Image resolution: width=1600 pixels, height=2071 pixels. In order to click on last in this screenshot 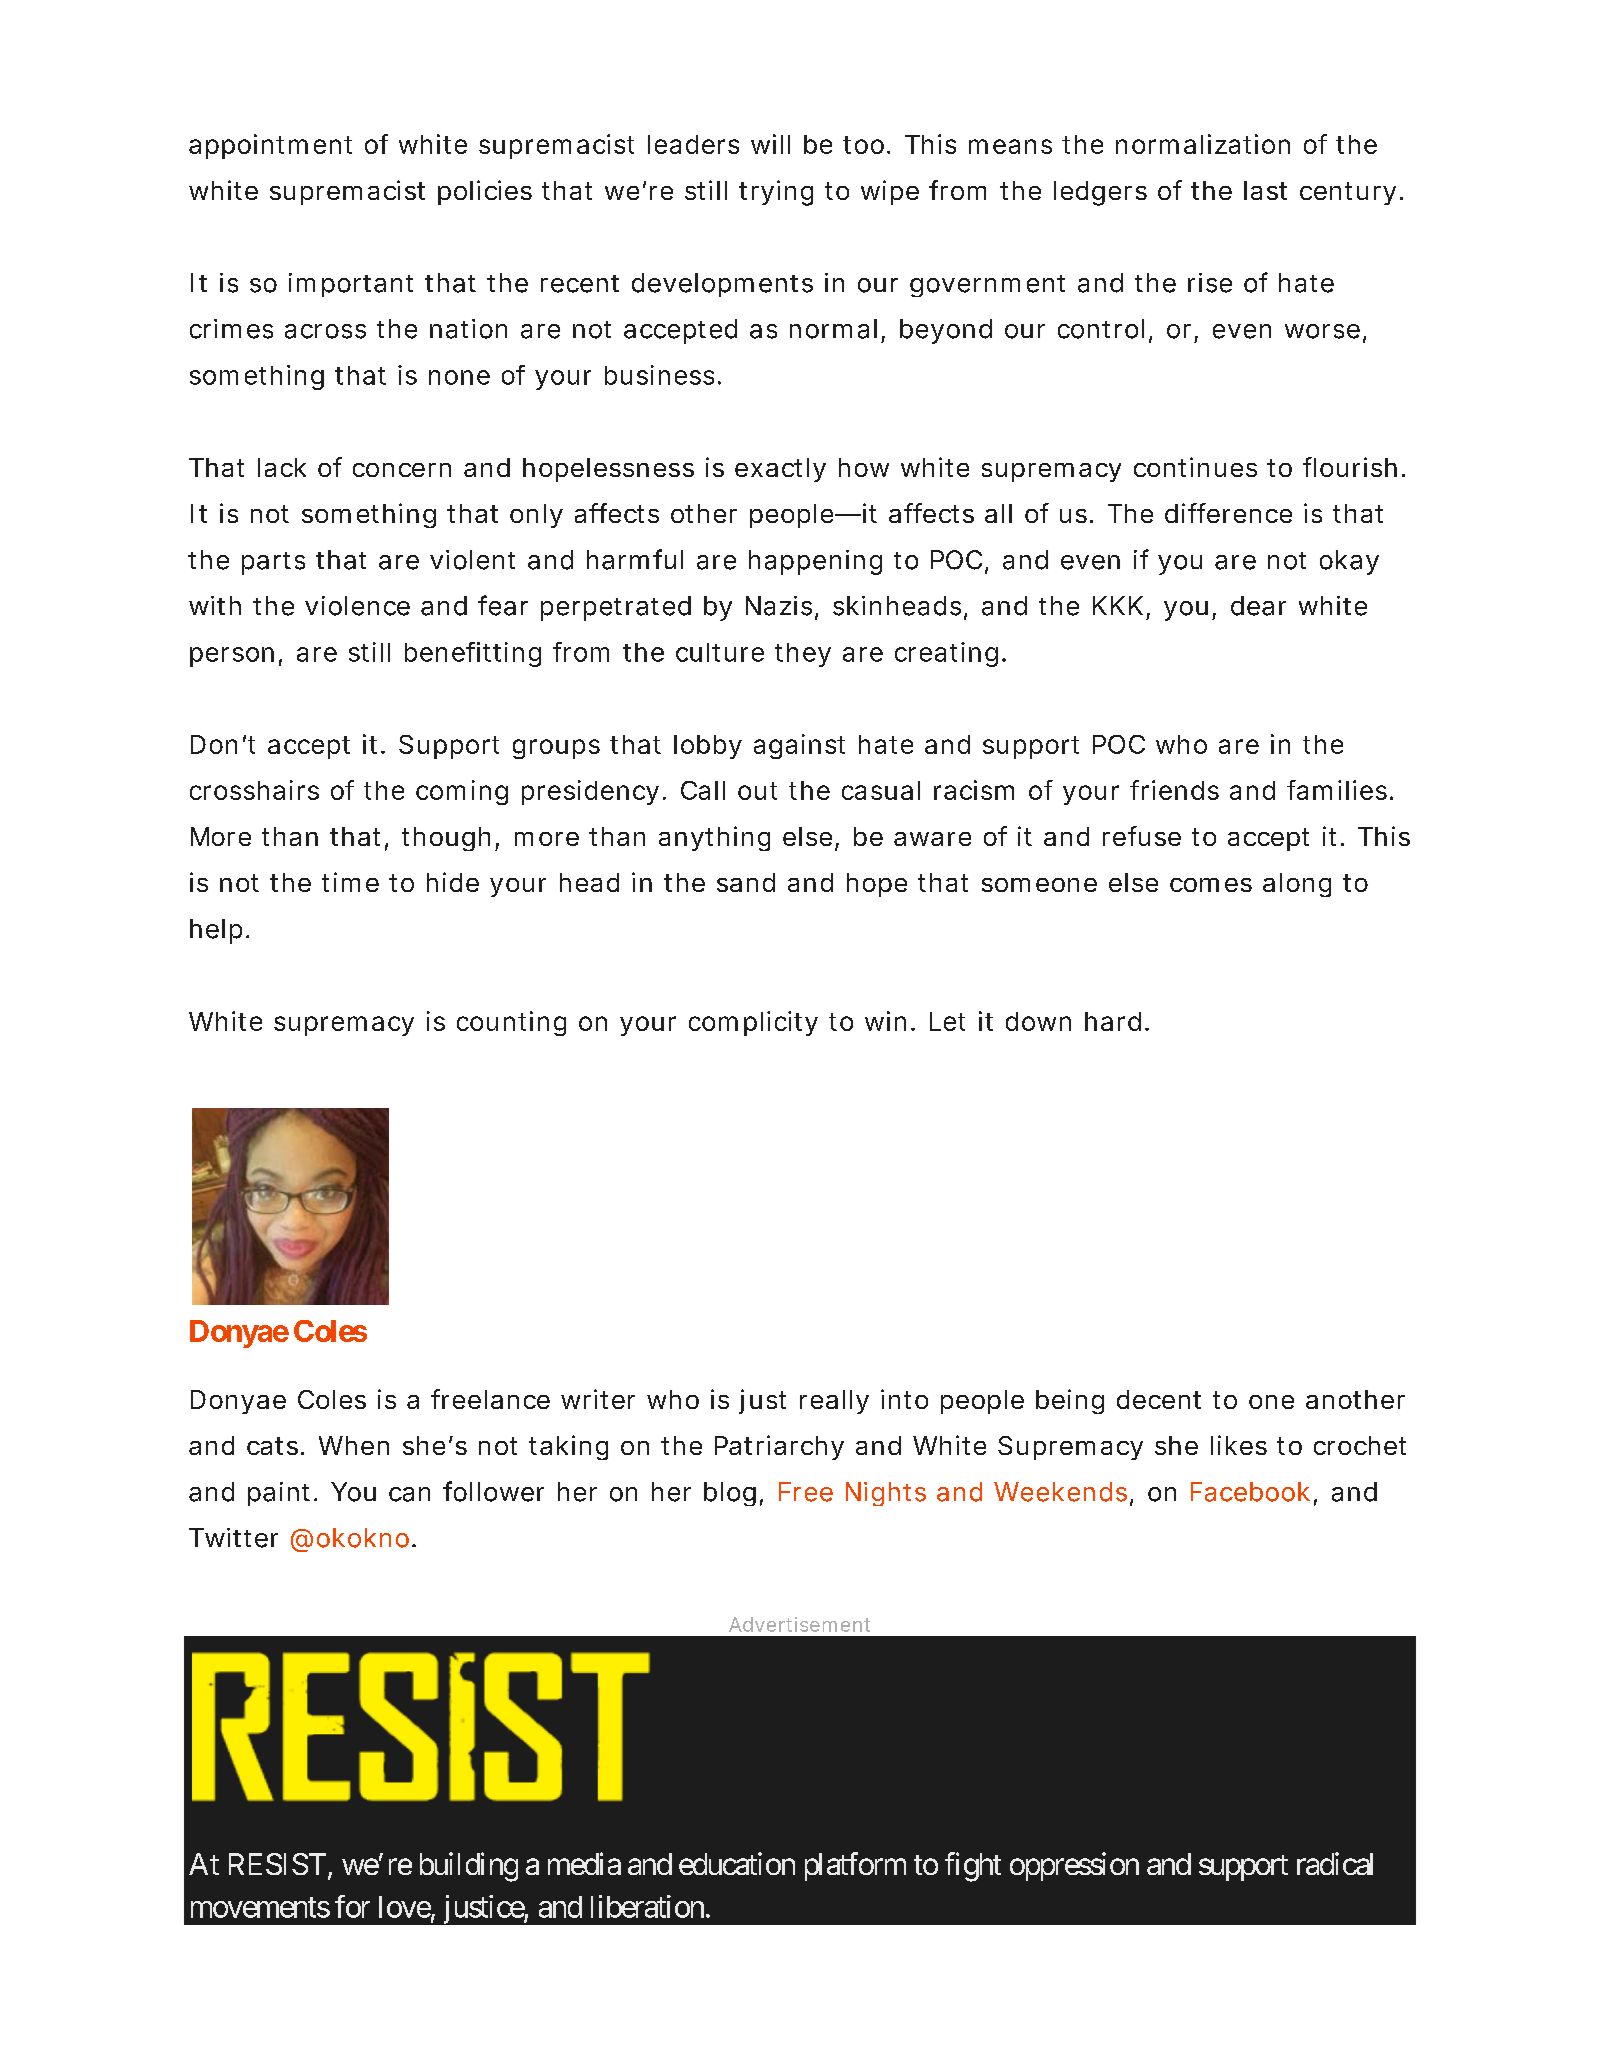, I will do `click(1265, 190)`.
